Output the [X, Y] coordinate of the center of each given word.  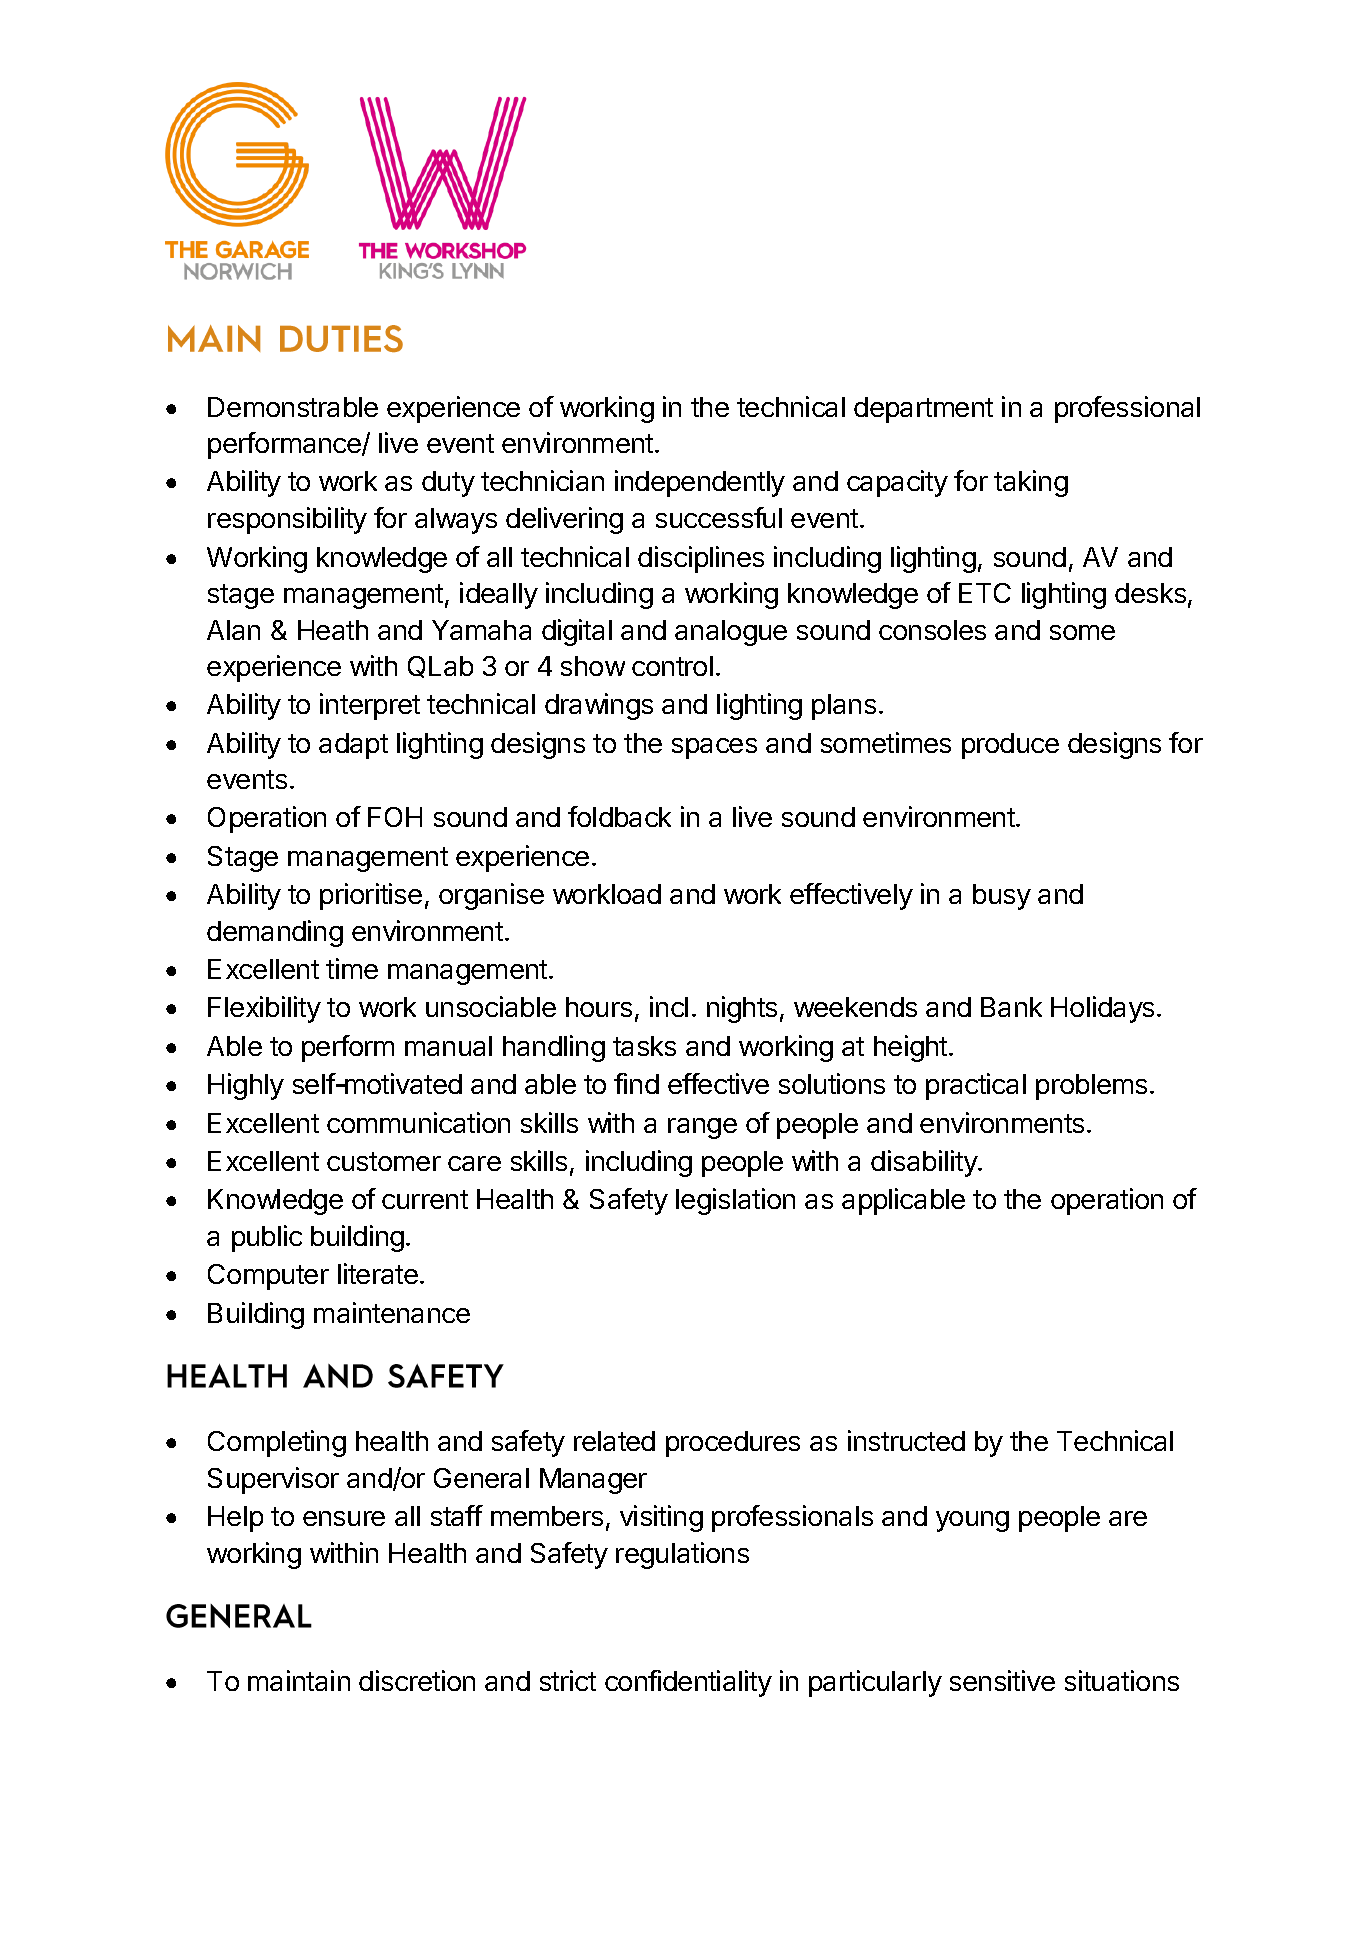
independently [700, 483]
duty [448, 484]
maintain [299, 1680]
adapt [353, 746]
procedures [733, 1444]
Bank [1011, 1007]
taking [1031, 483]
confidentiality [688, 1683]
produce [1010, 746]
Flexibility [264, 1009]
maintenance [392, 1312]
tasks [644, 1046]
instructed [906, 1440]
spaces [714, 748]
